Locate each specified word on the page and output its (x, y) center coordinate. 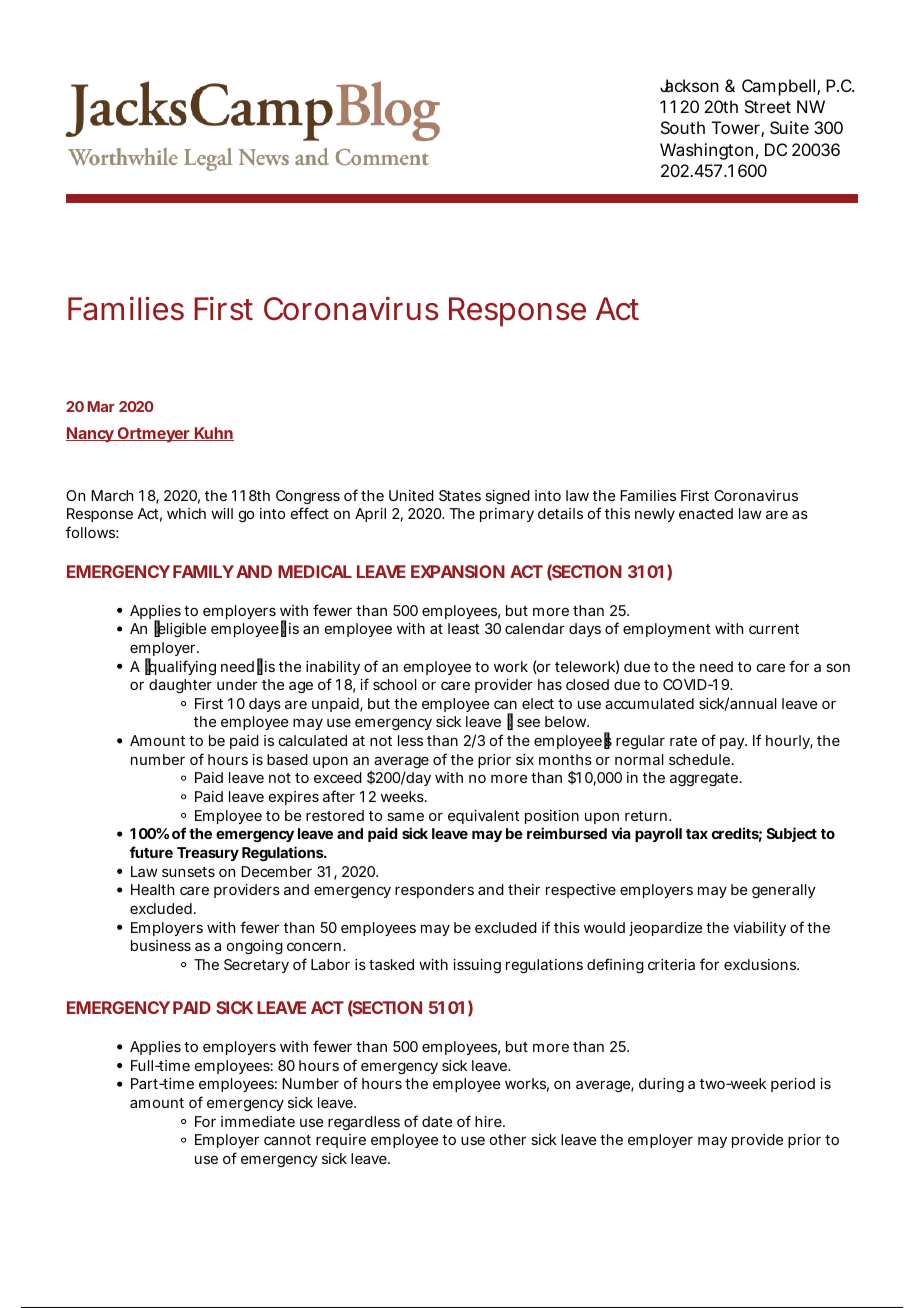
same (405, 816)
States (460, 495)
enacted (706, 513)
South (683, 127)
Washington (706, 151)
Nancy (91, 435)
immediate (258, 1121)
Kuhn (213, 434)
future (151, 852)
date (437, 1121)
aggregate (704, 779)
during (661, 1085)
